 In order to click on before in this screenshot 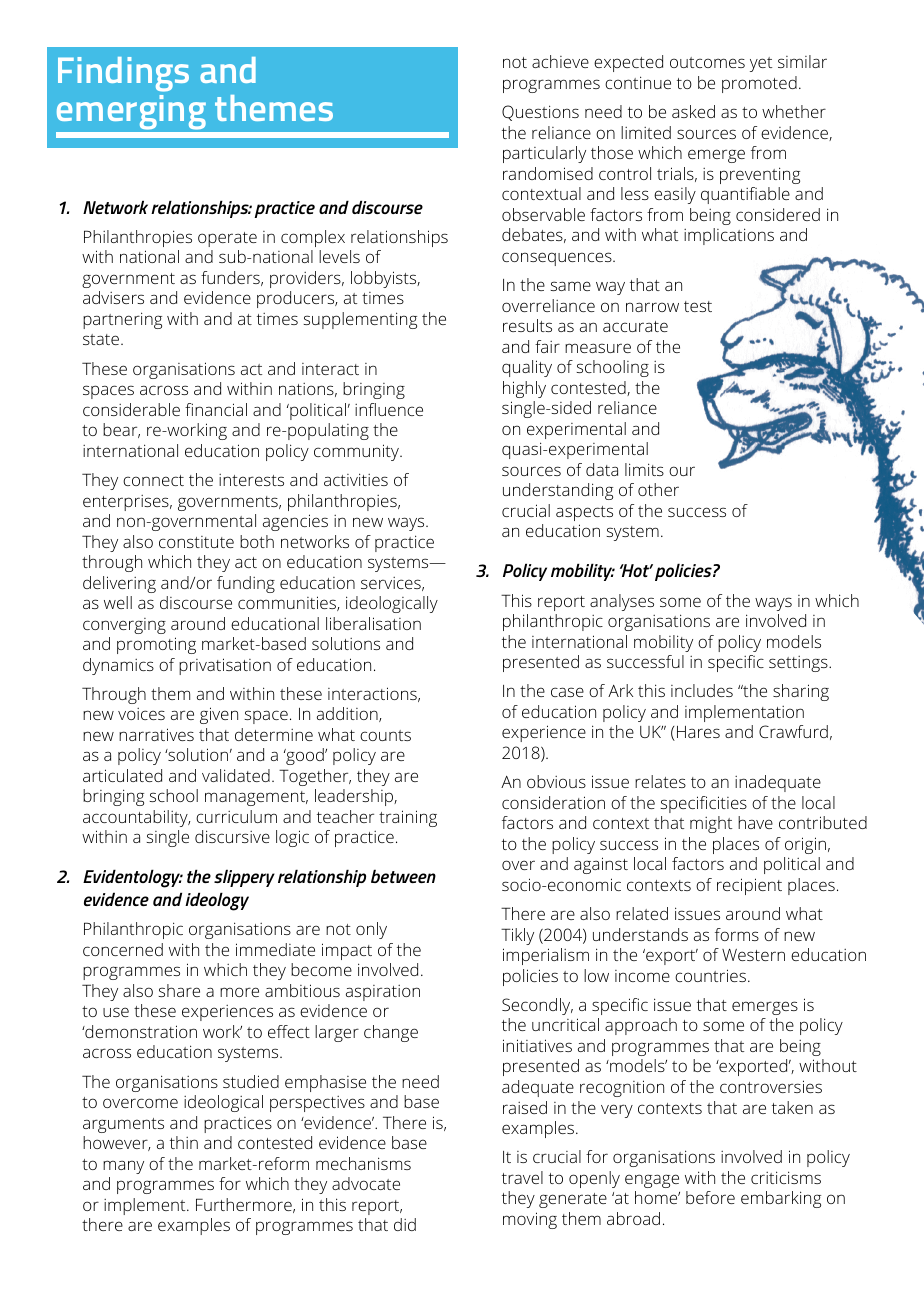, I will do `click(710, 1197)`.
